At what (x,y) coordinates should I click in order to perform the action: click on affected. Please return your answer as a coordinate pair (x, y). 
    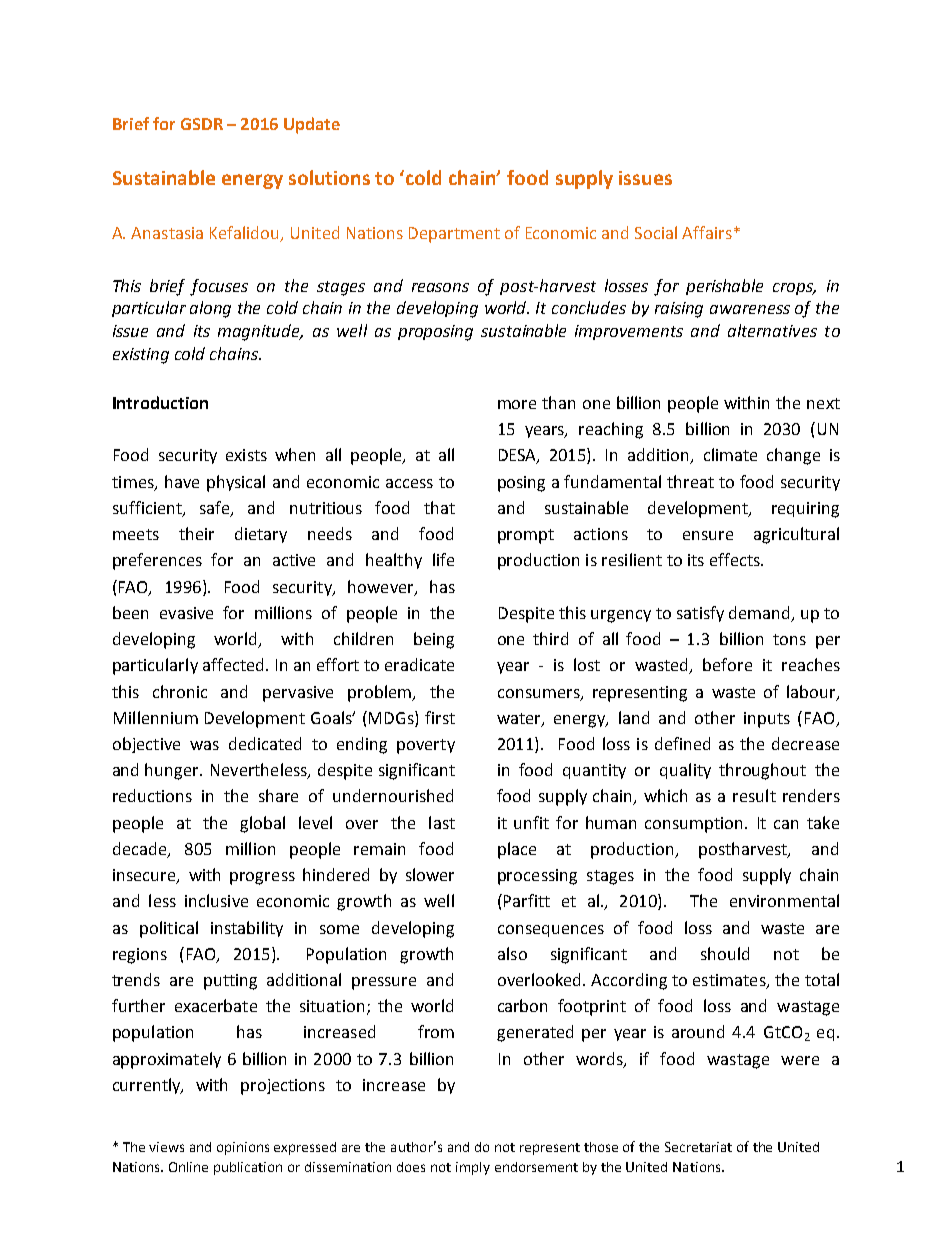
    Looking at the image, I should click on (233, 664).
